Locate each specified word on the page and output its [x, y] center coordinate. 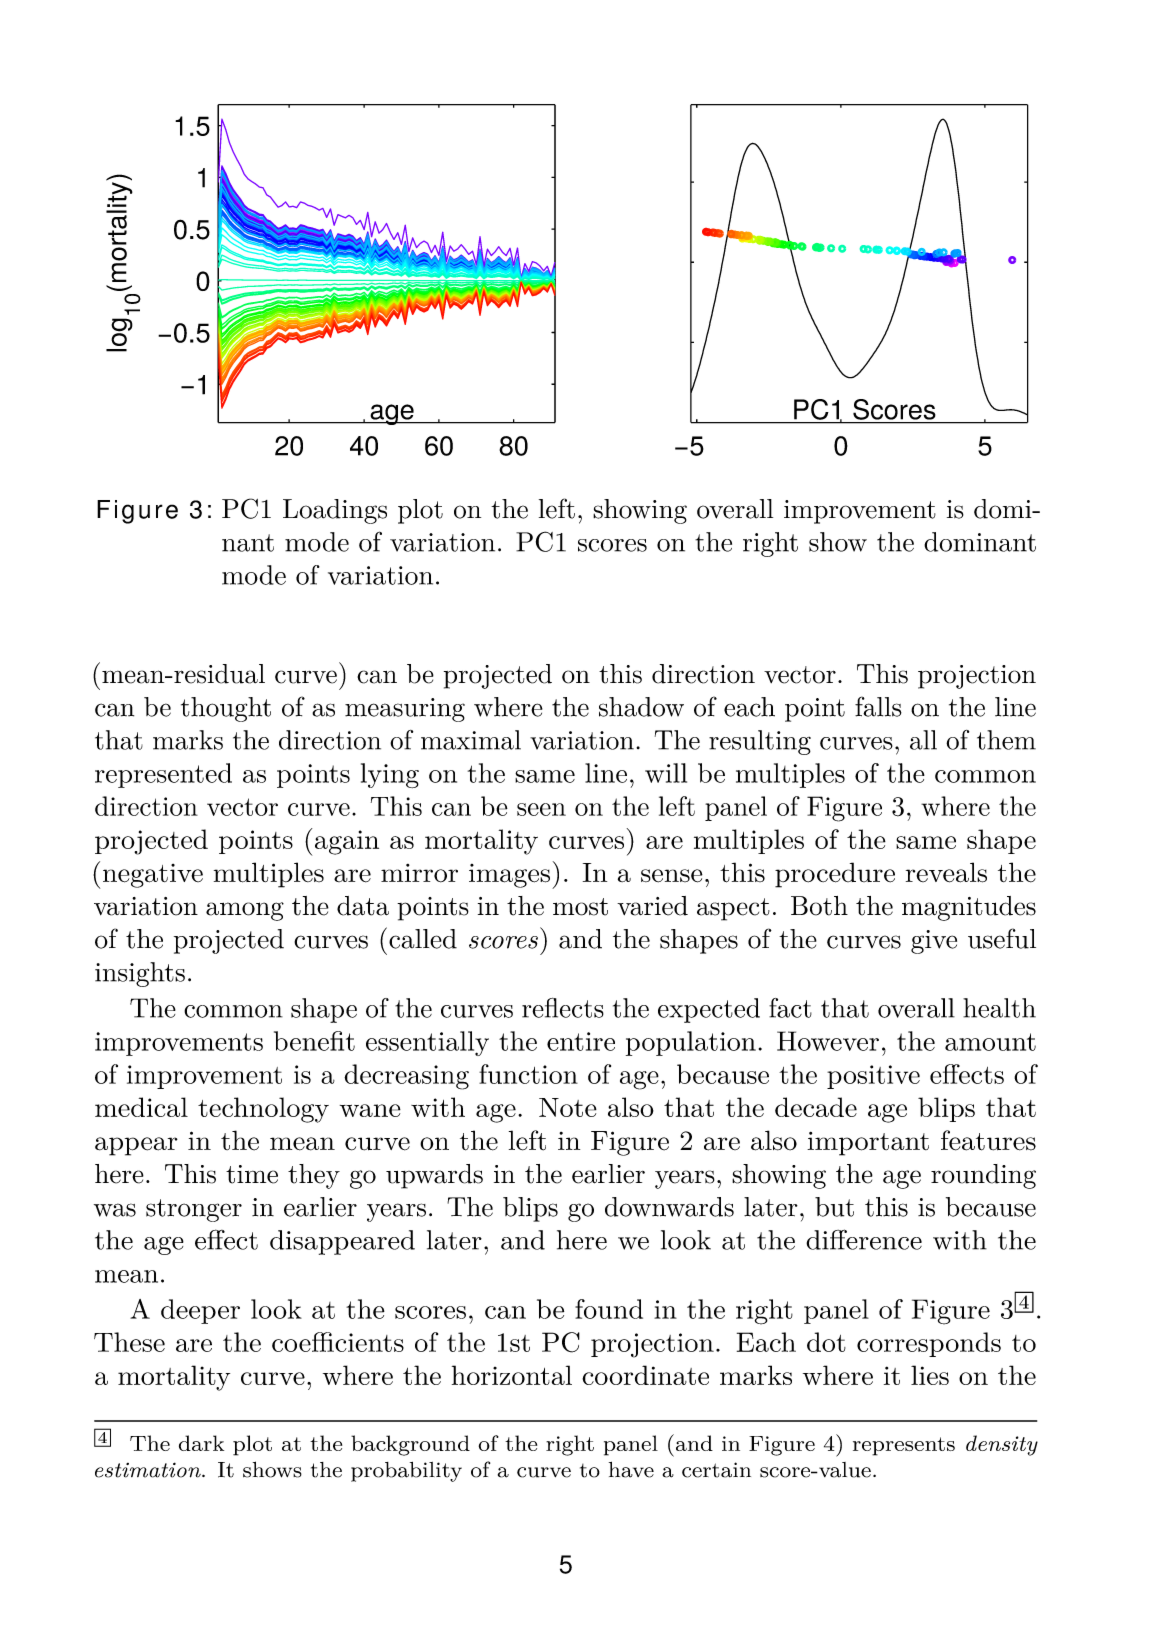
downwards [669, 1207]
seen [541, 809]
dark [201, 1443]
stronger [194, 1210]
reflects [563, 1008]
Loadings [335, 511]
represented [163, 775]
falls [878, 706]
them [1006, 740]
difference [864, 1239]
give [934, 942]
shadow [641, 707]
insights [140, 974]
